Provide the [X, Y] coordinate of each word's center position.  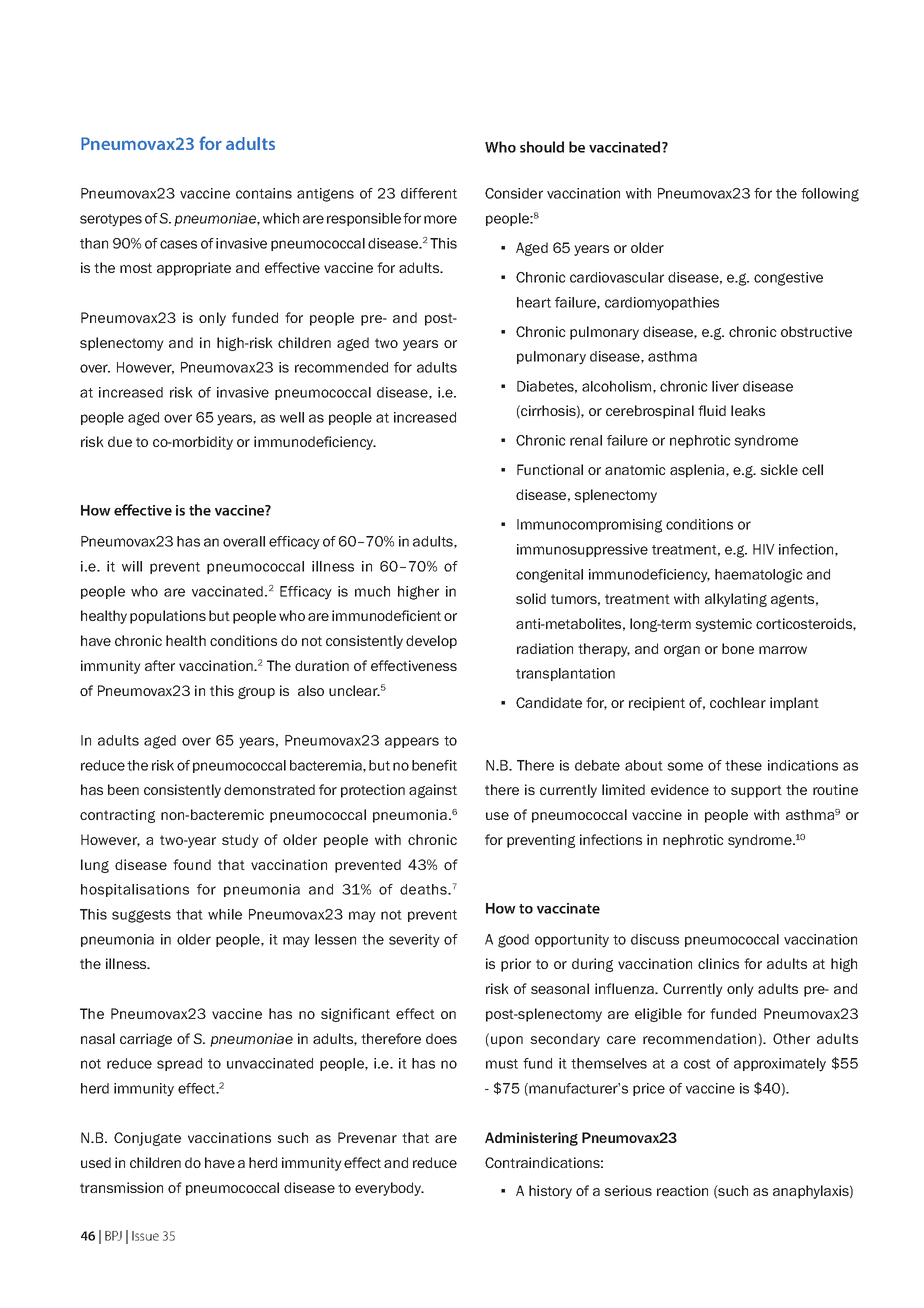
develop [431, 642]
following [830, 195]
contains [264, 193]
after [160, 665]
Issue [145, 1236]
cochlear [738, 702]
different [429, 193]
